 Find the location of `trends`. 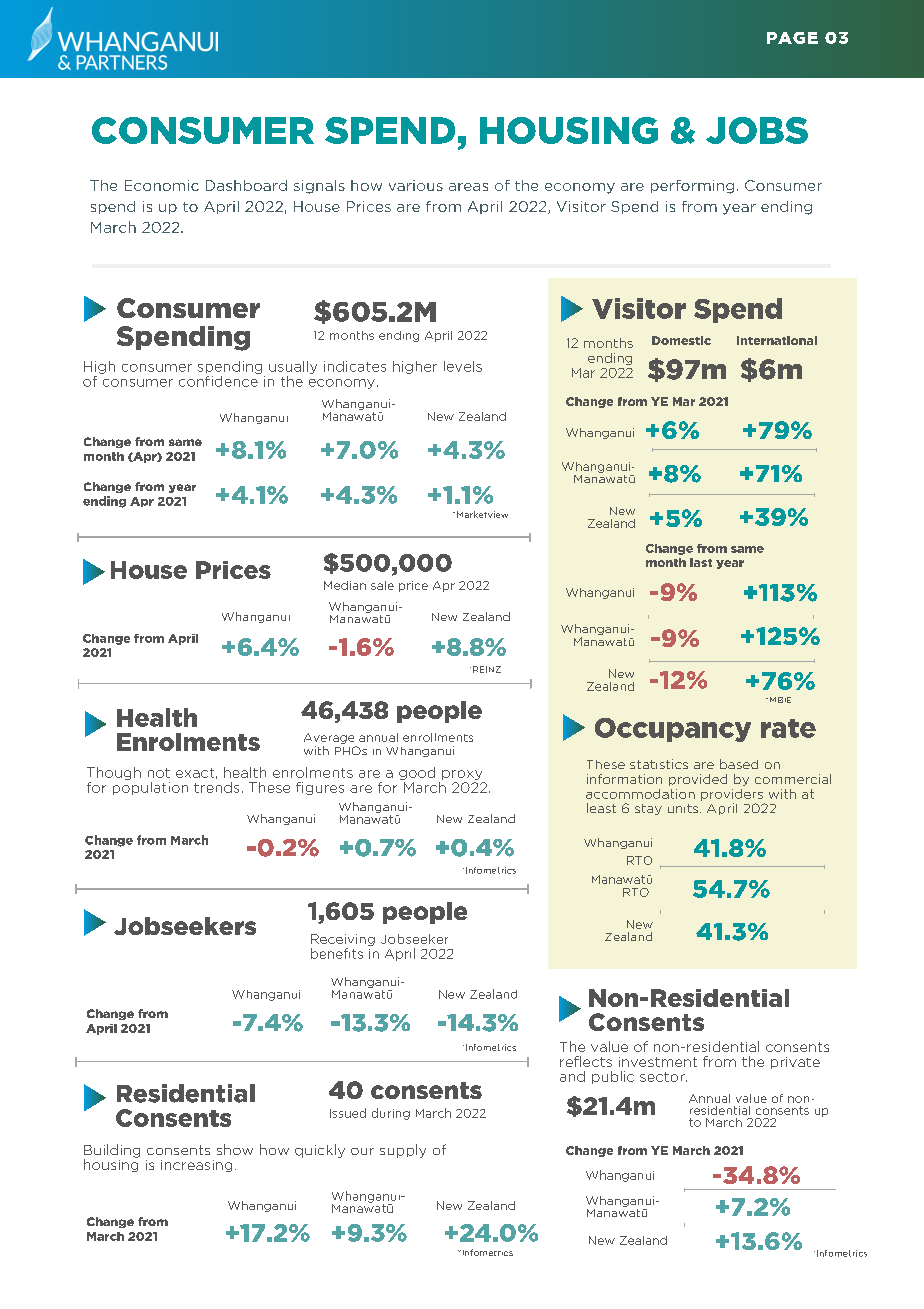

trends is located at coordinates (216, 787).
